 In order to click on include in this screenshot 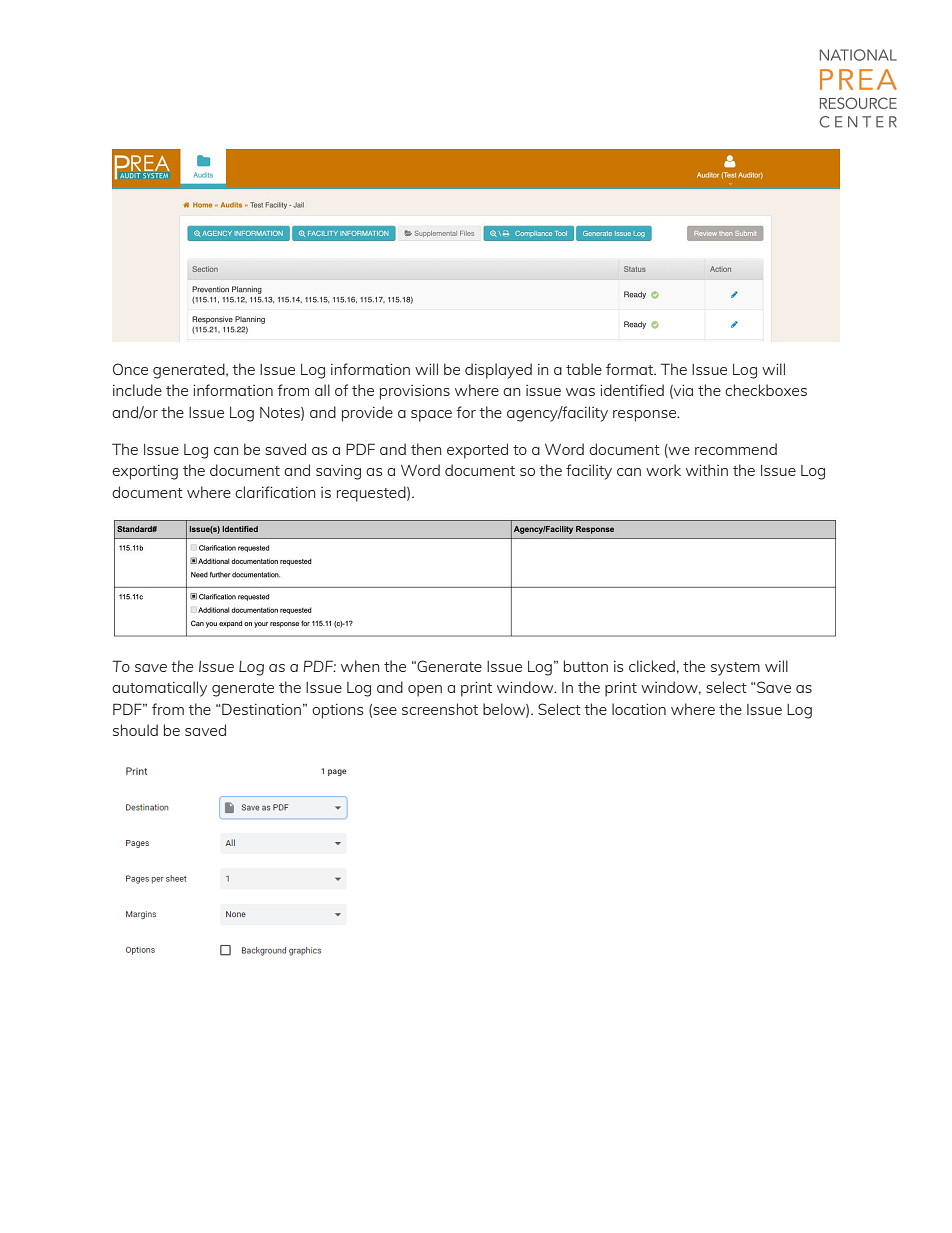, I will do `click(137, 390)`.
